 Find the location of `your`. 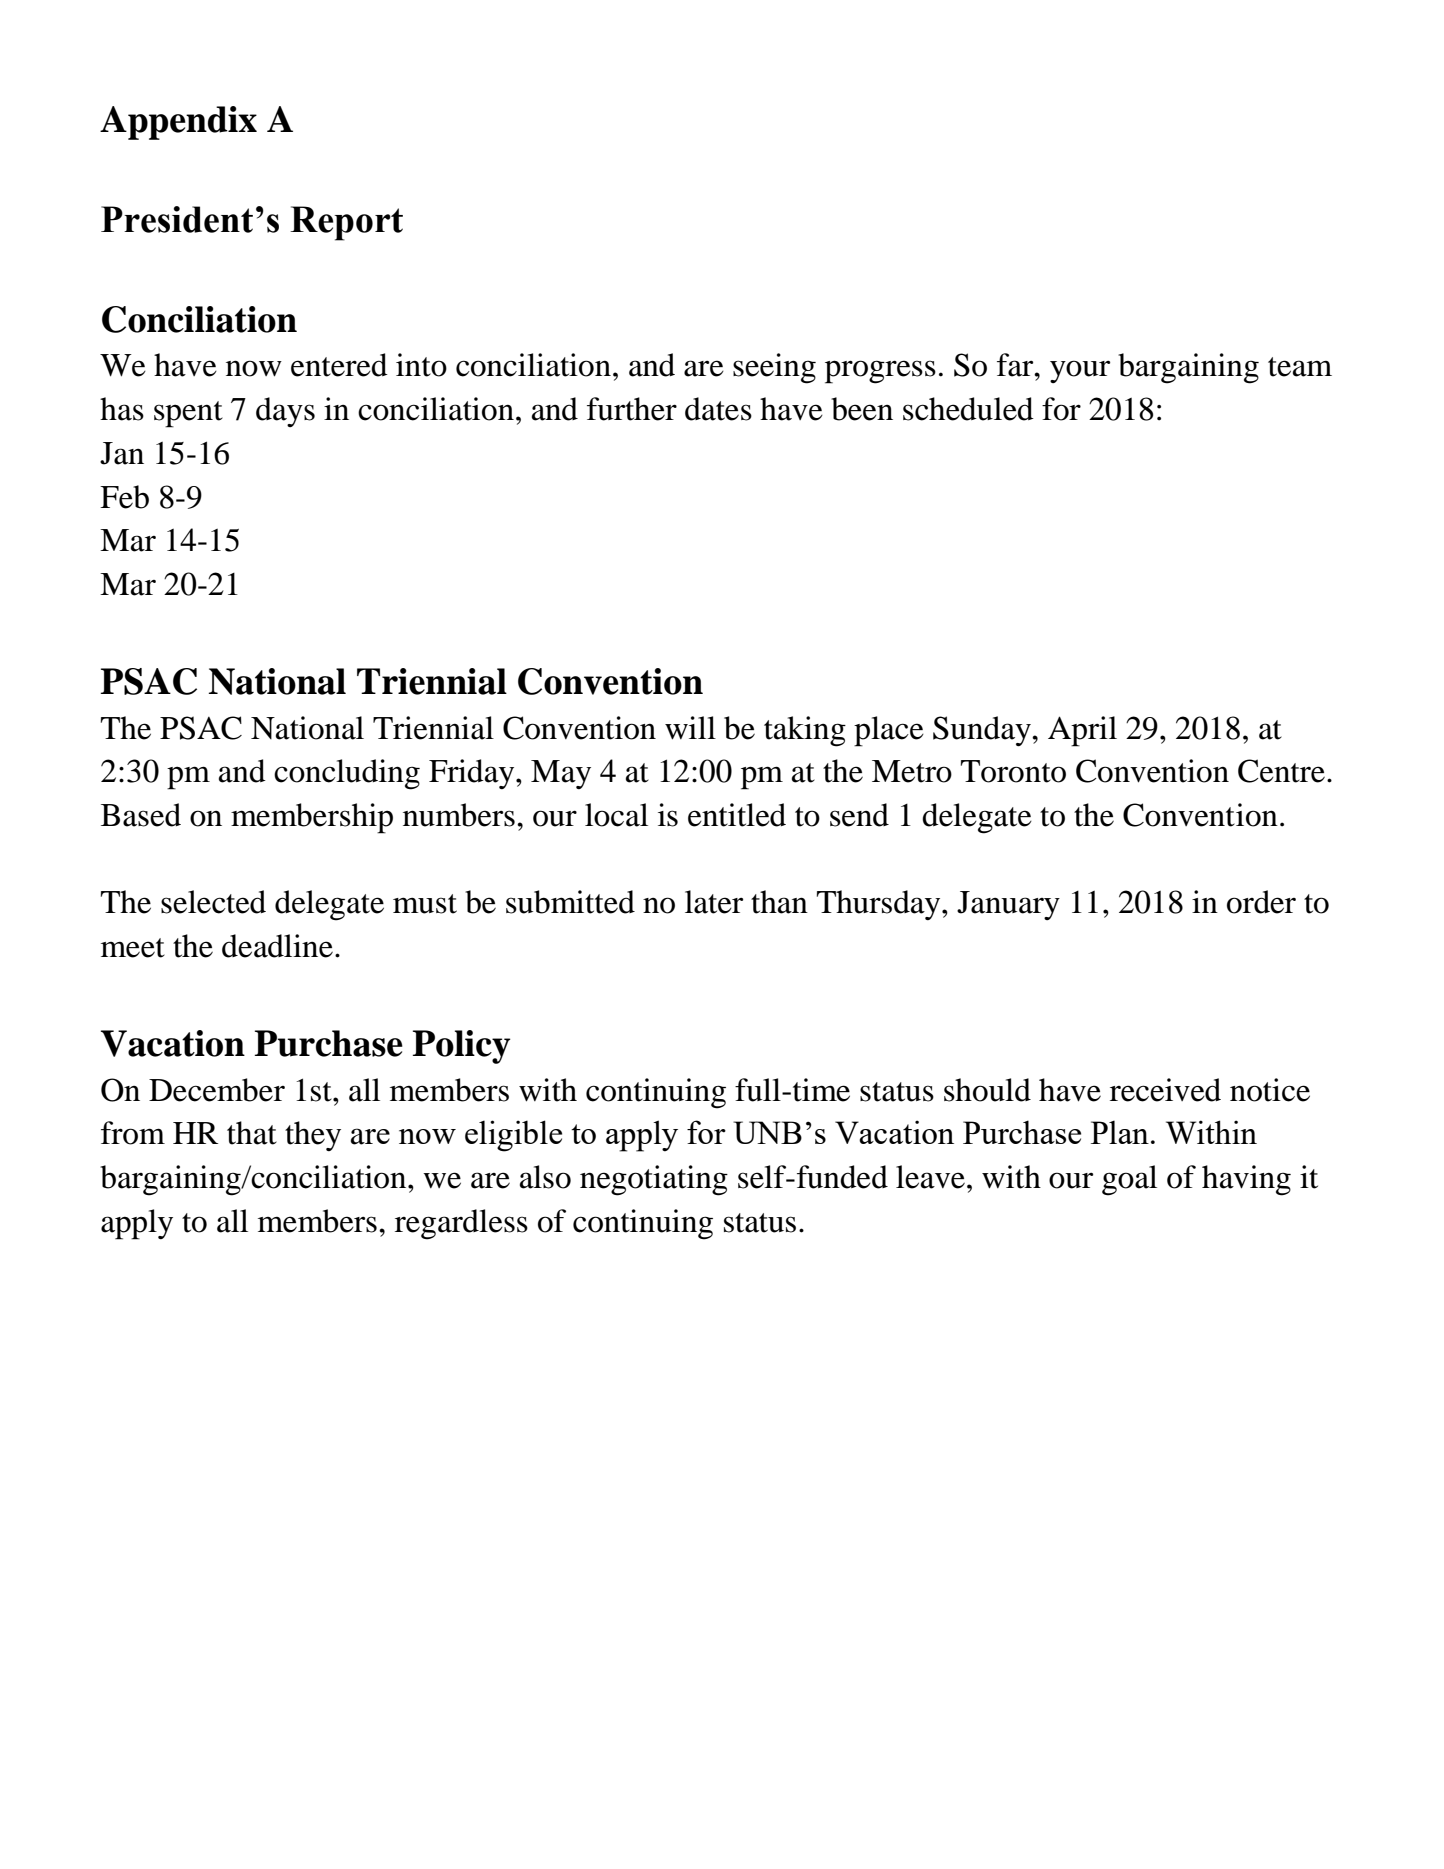

your is located at coordinates (1080, 371).
